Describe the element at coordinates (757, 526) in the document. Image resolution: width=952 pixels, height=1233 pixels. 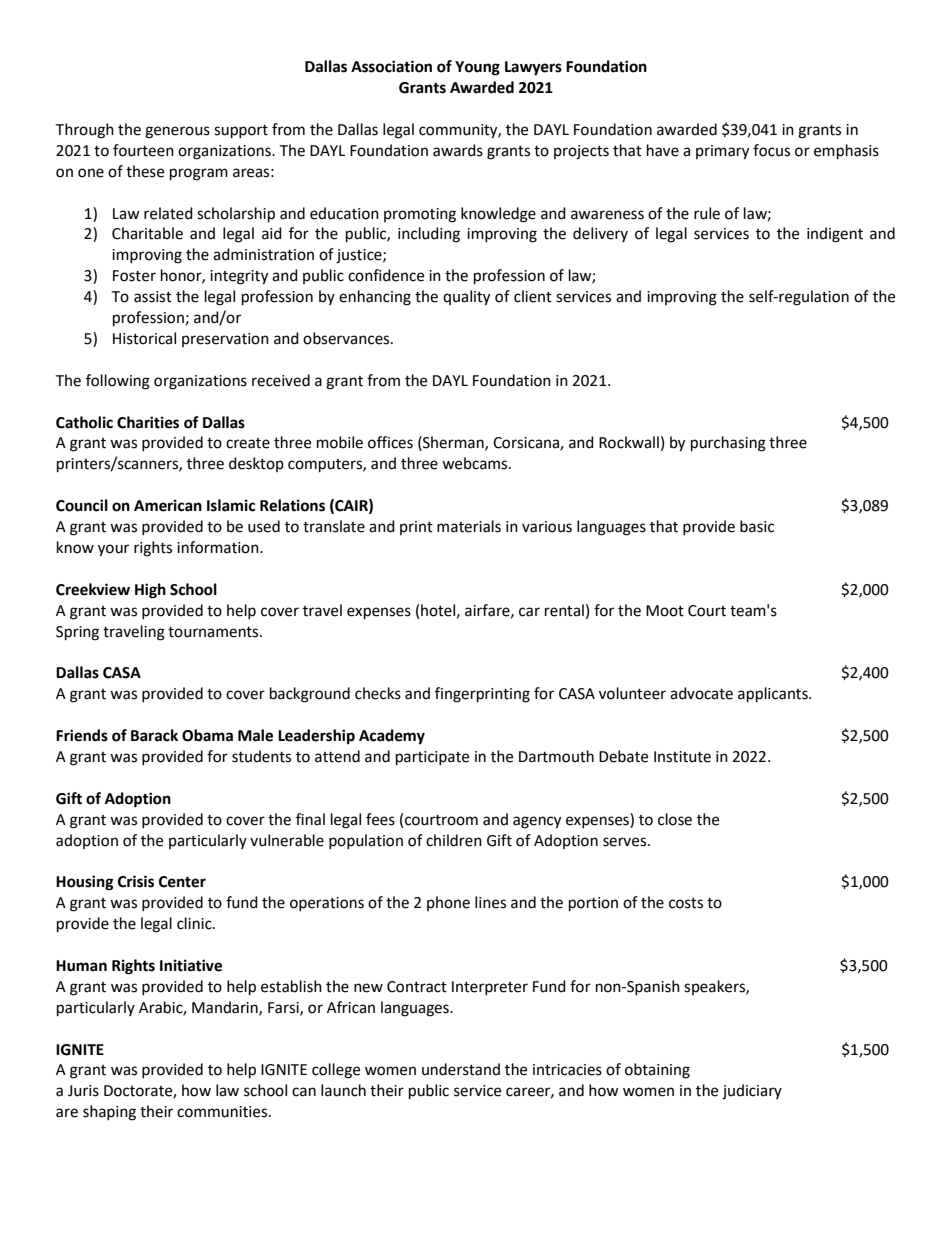
I see `basic` at that location.
